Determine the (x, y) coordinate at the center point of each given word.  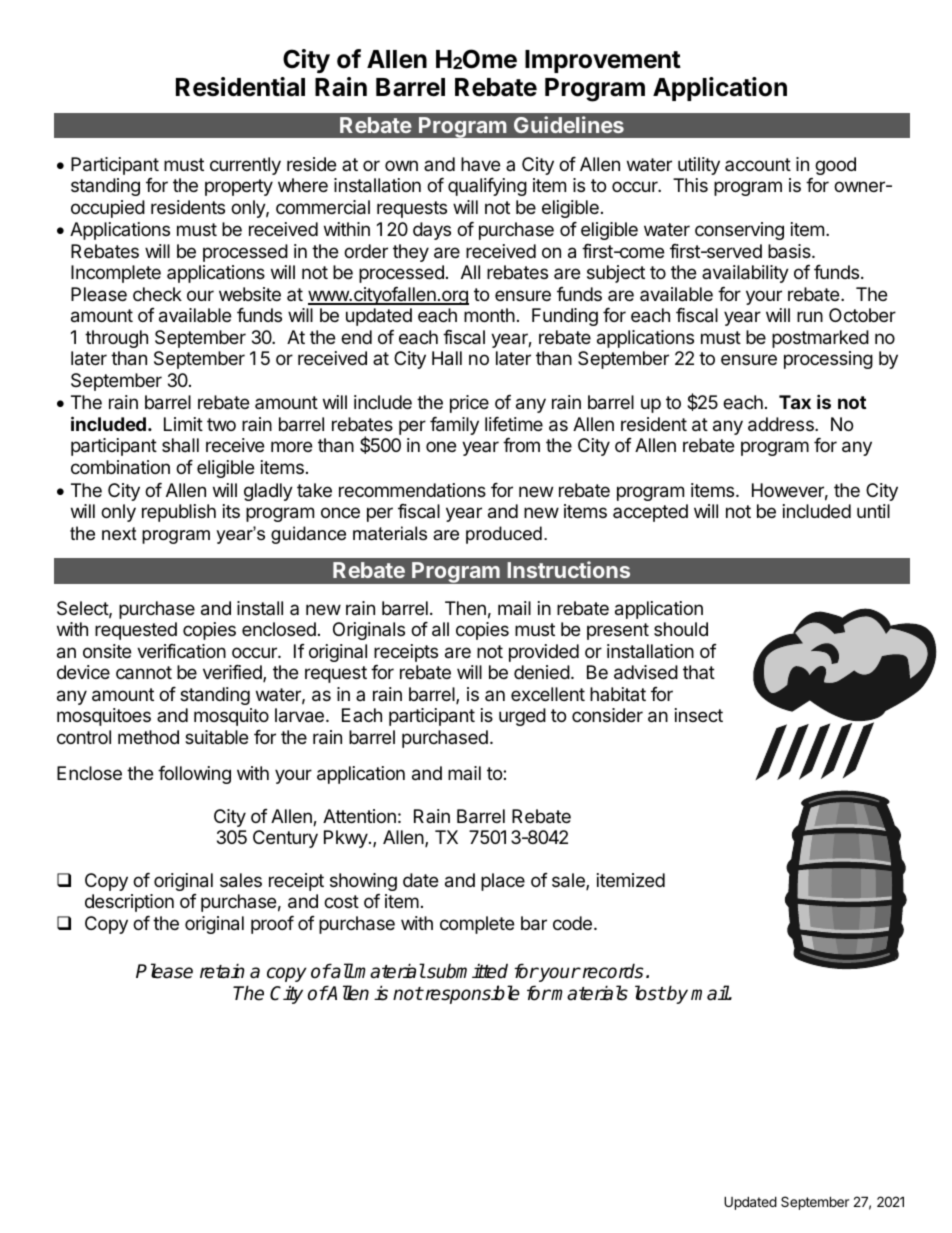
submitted (466, 971)
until (873, 511)
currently (245, 166)
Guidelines (569, 124)
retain (222, 971)
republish (179, 513)
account (758, 164)
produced (504, 535)
